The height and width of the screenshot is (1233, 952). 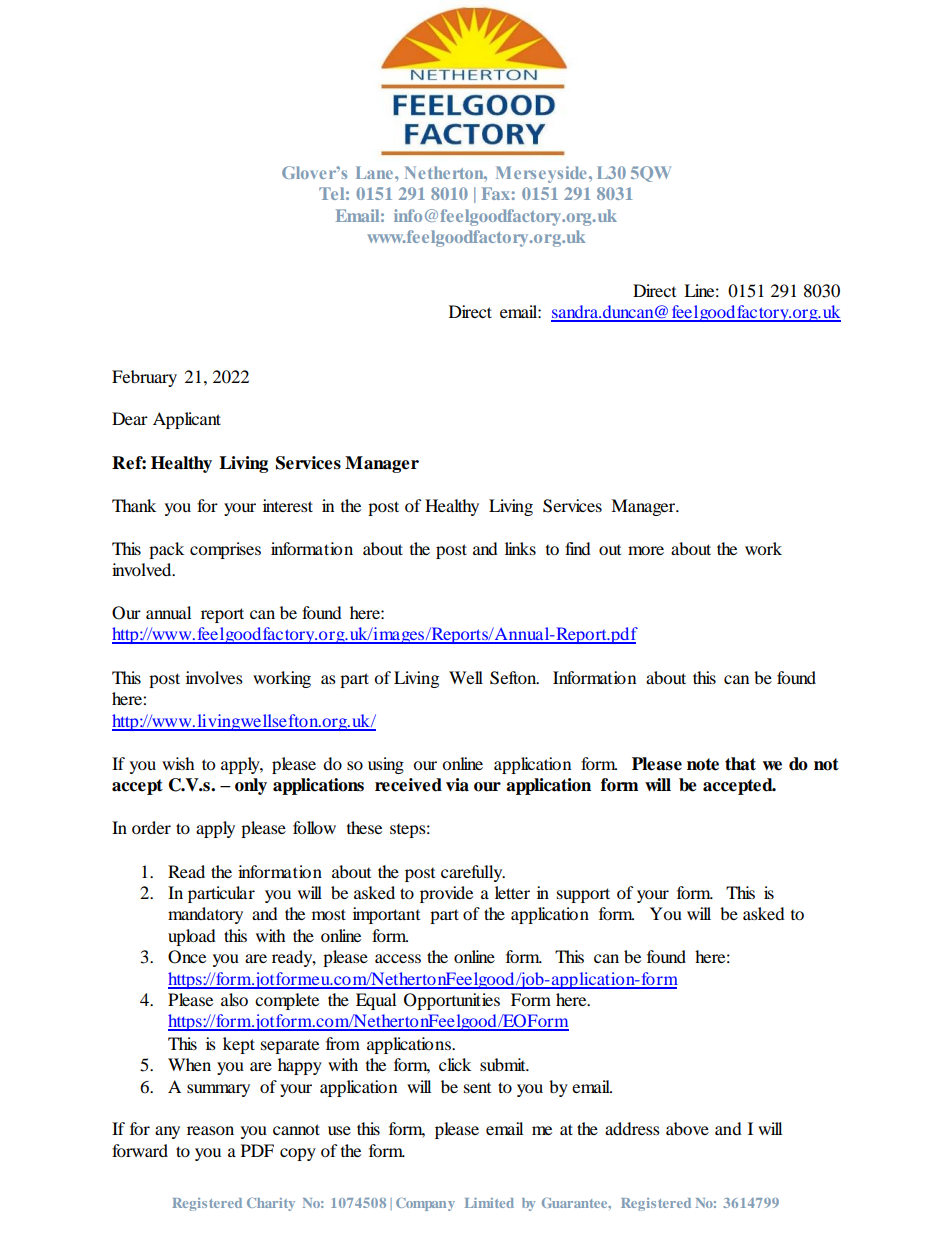 I want to click on Lane, so click(x=376, y=172).
